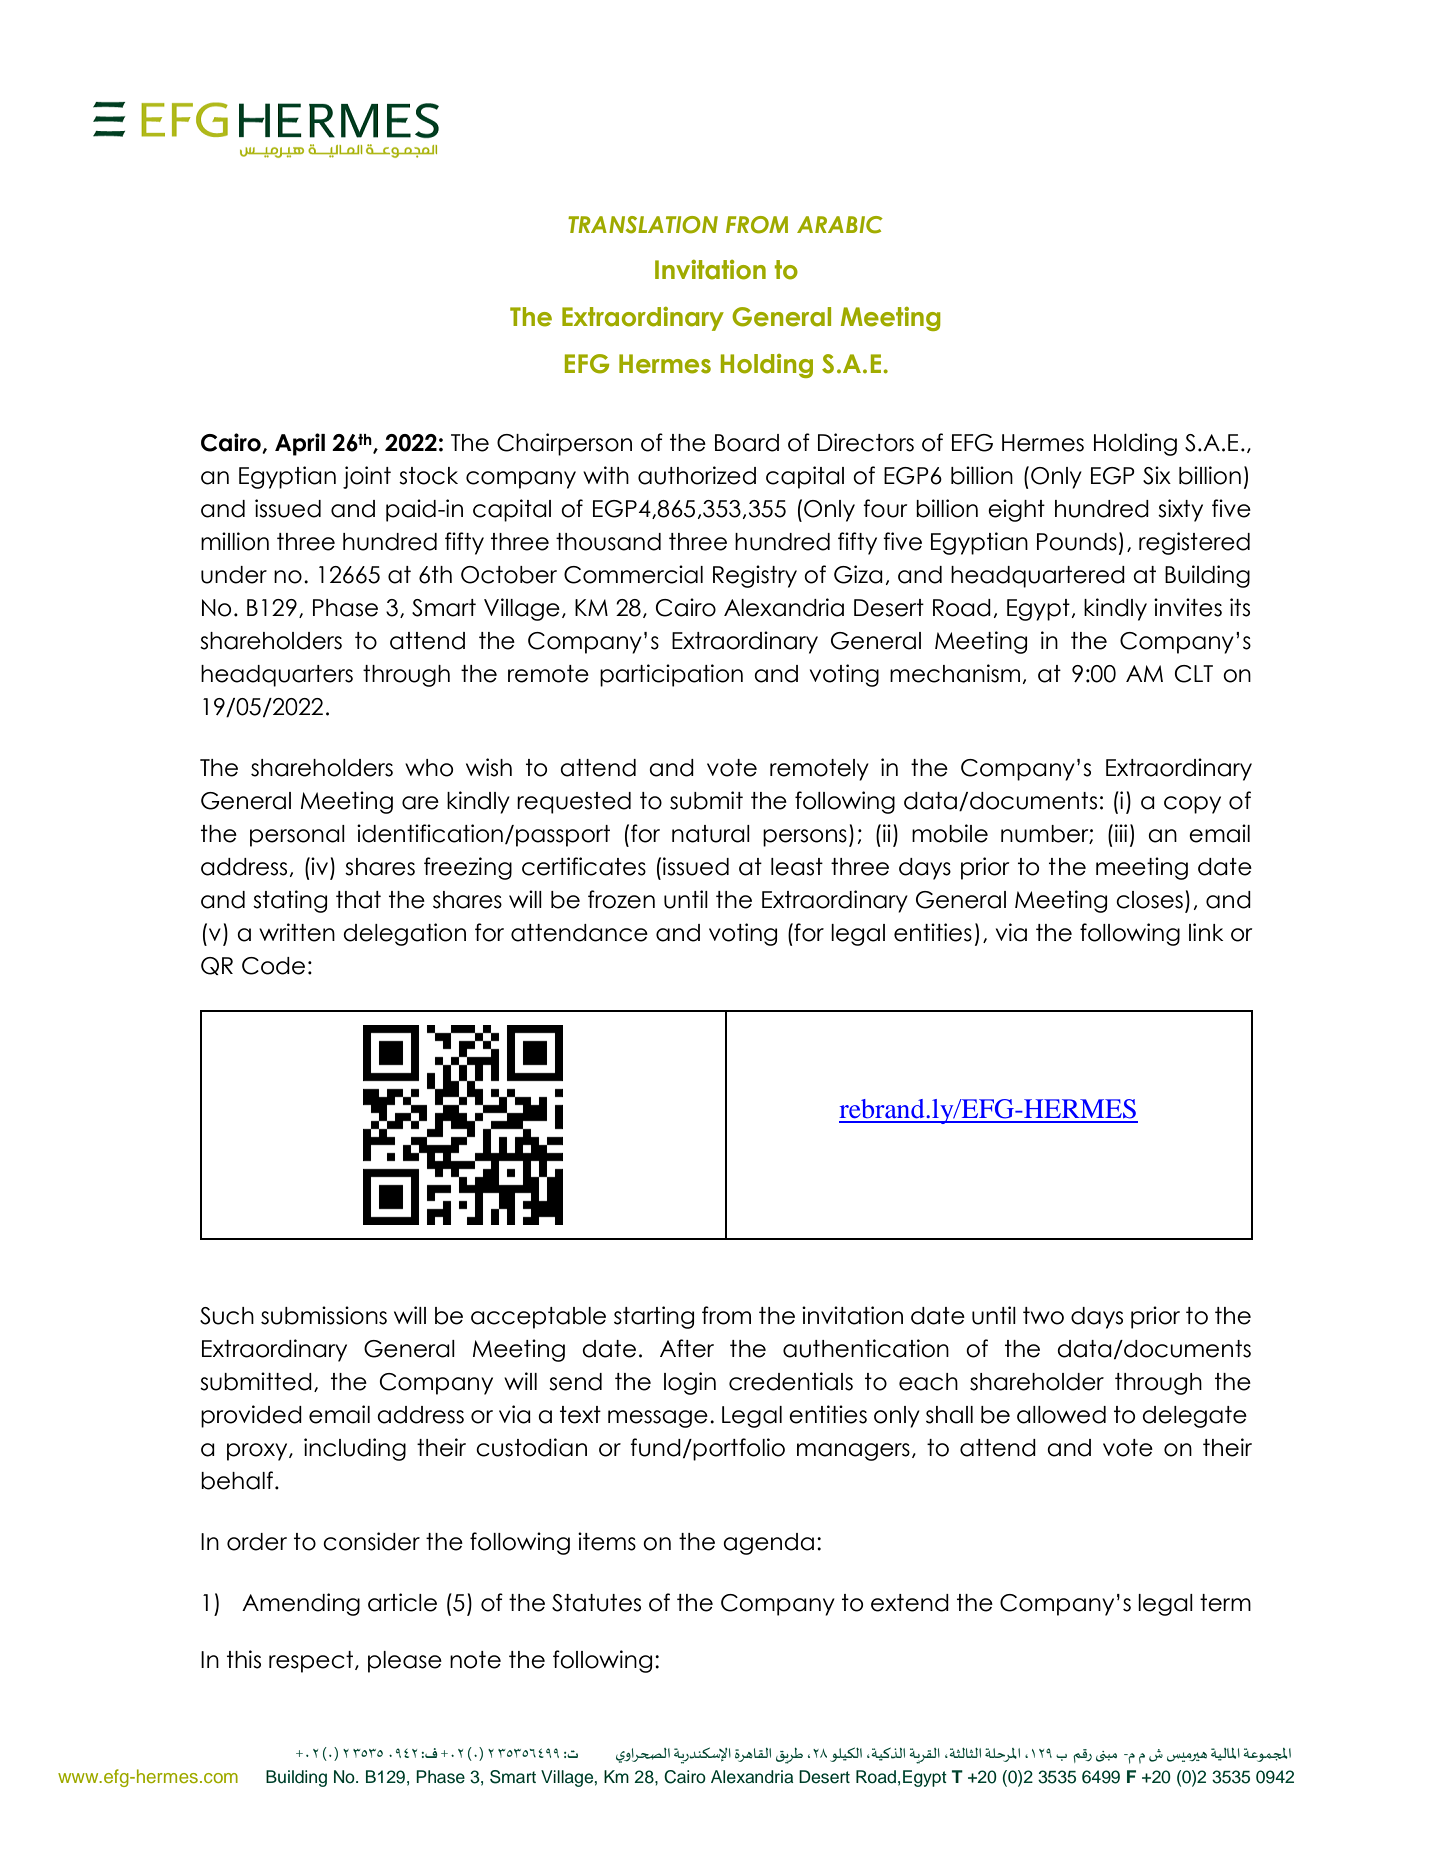 Image resolution: width=1431 pixels, height=1852 pixels. What do you see at coordinates (324, 1315) in the screenshot?
I see `submissions` at bounding box center [324, 1315].
